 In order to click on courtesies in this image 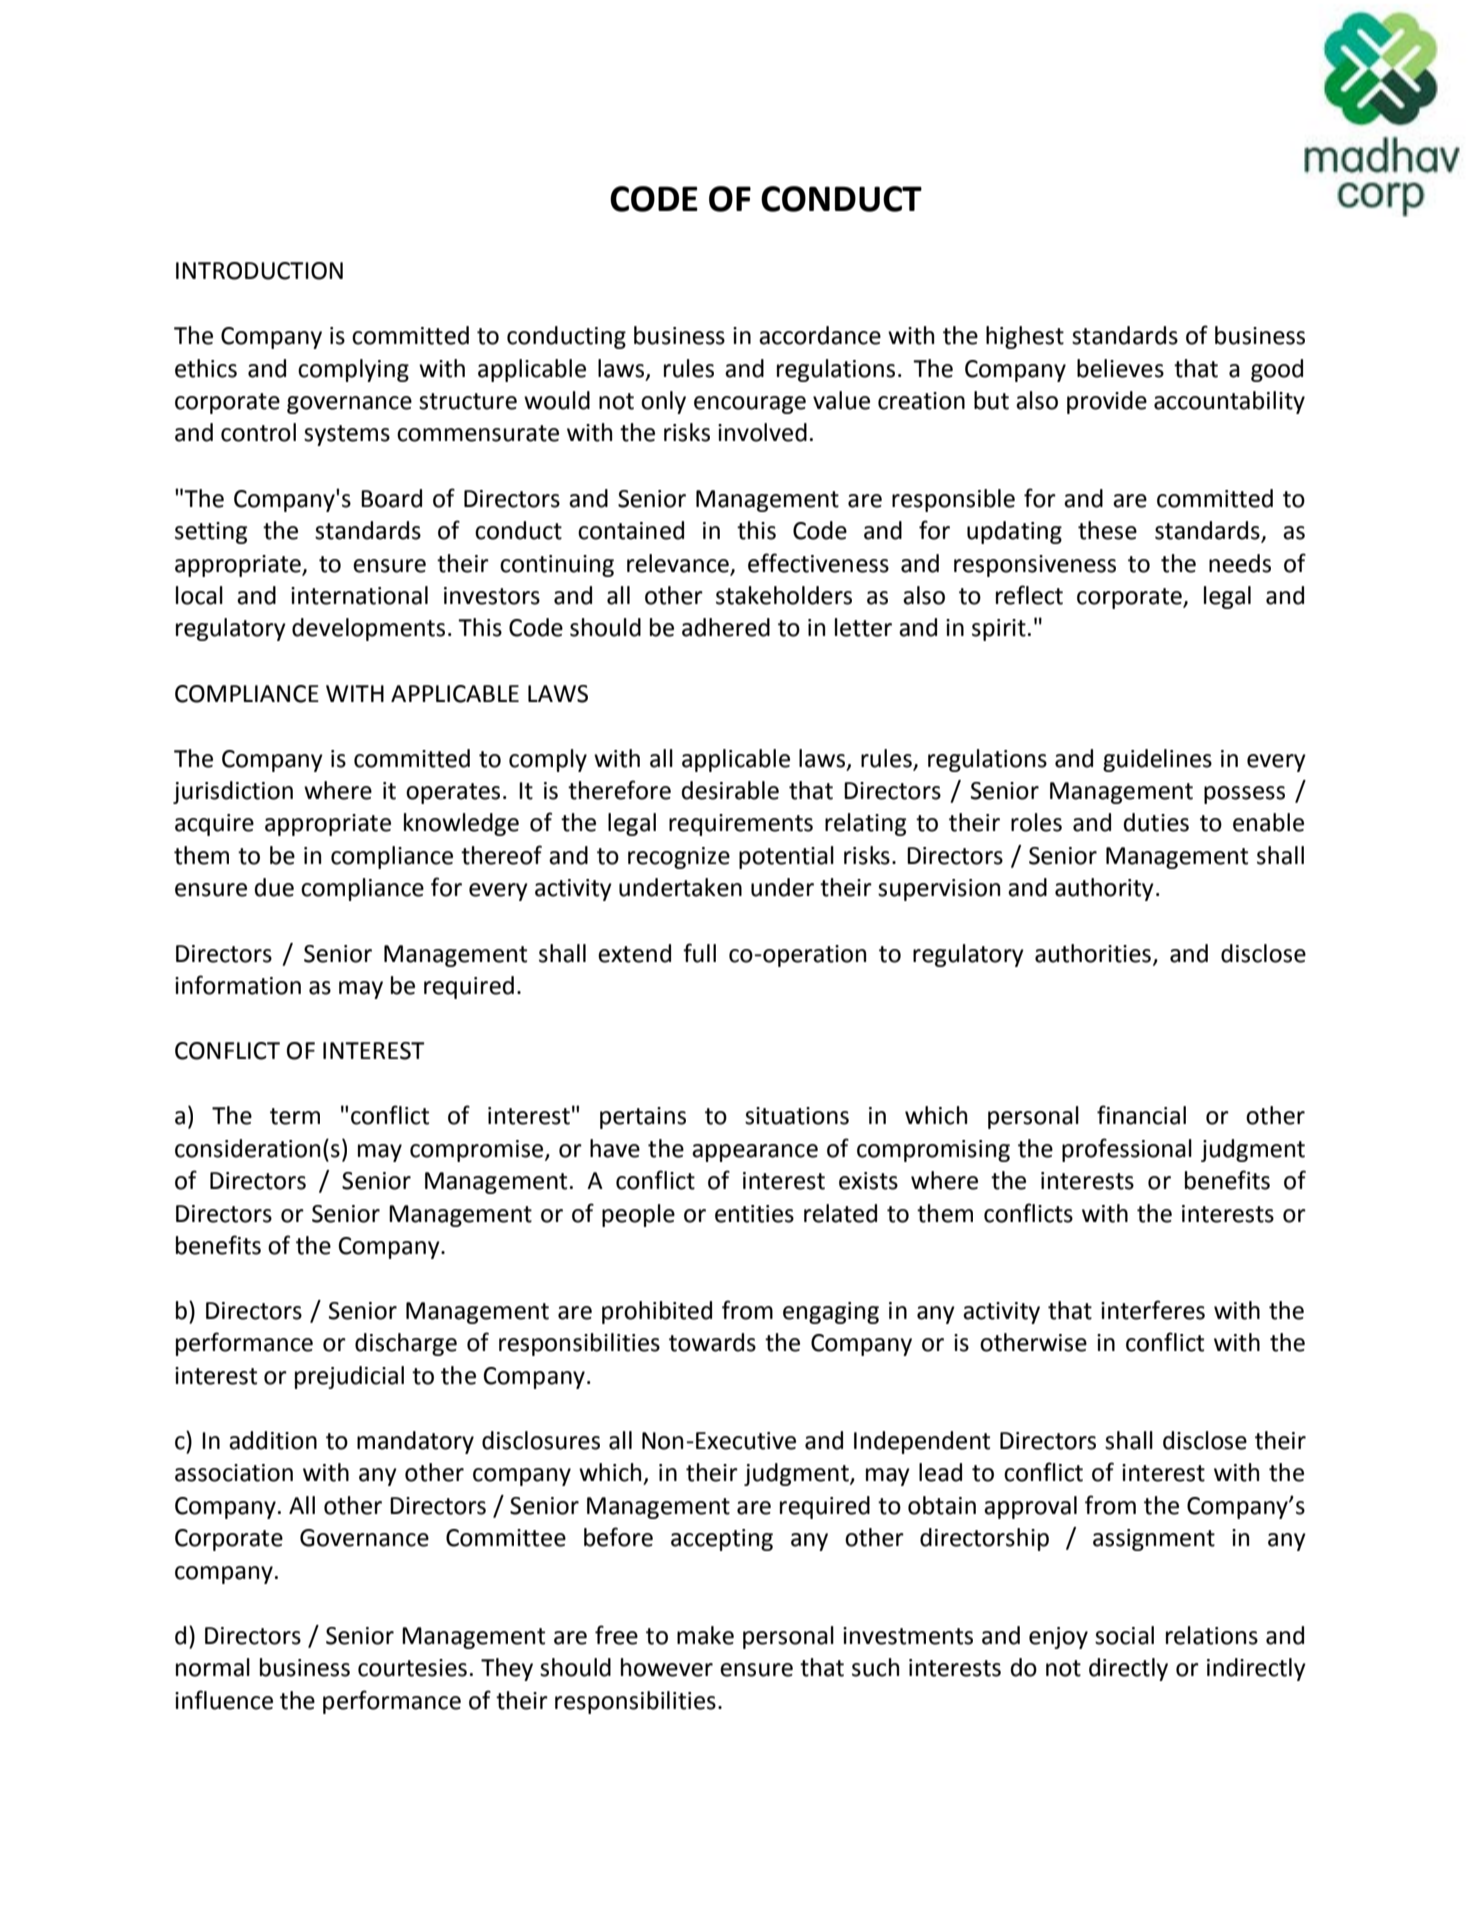, I will do `click(412, 1668)`.
